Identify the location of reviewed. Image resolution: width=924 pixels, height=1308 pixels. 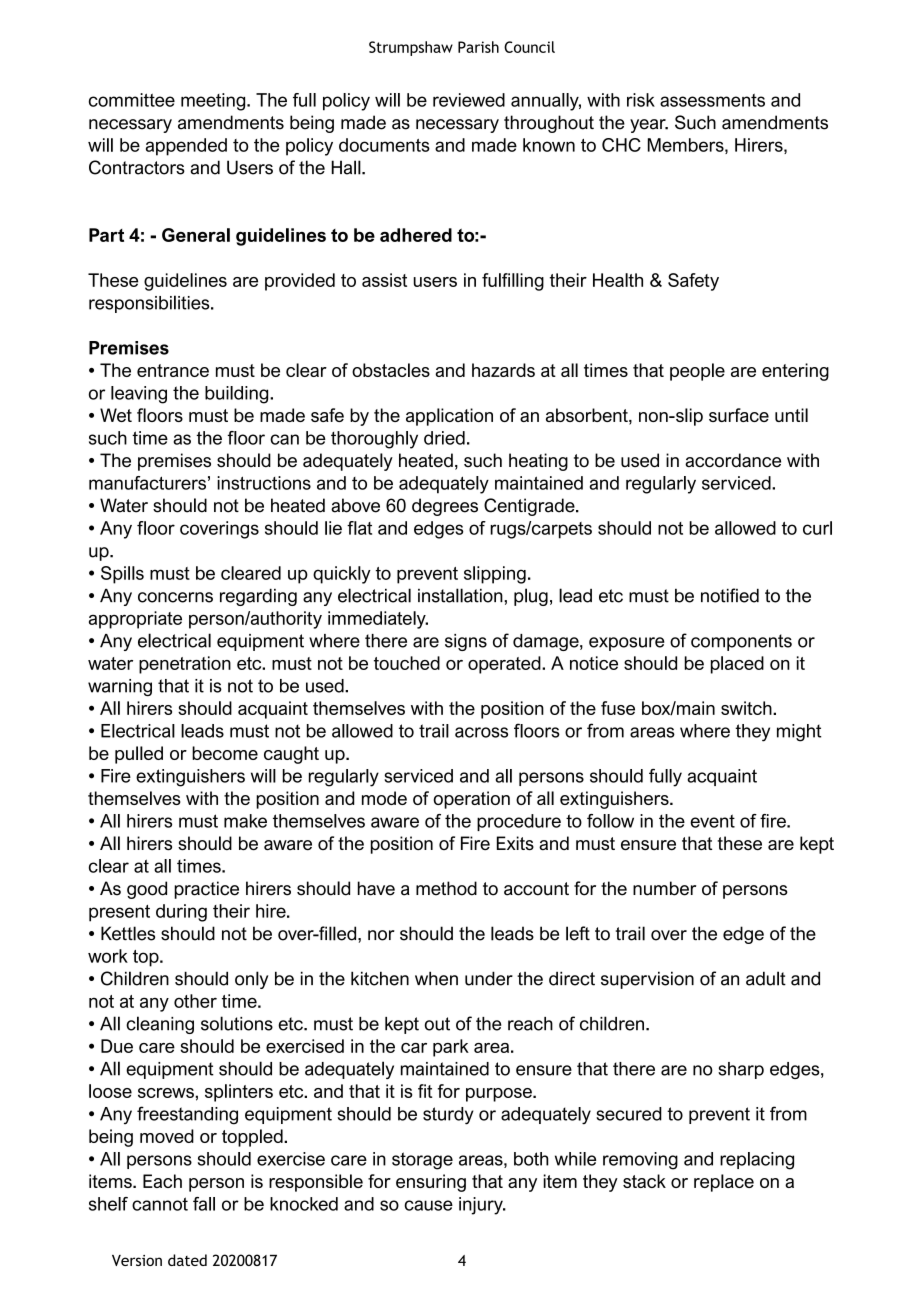
(469, 100).
